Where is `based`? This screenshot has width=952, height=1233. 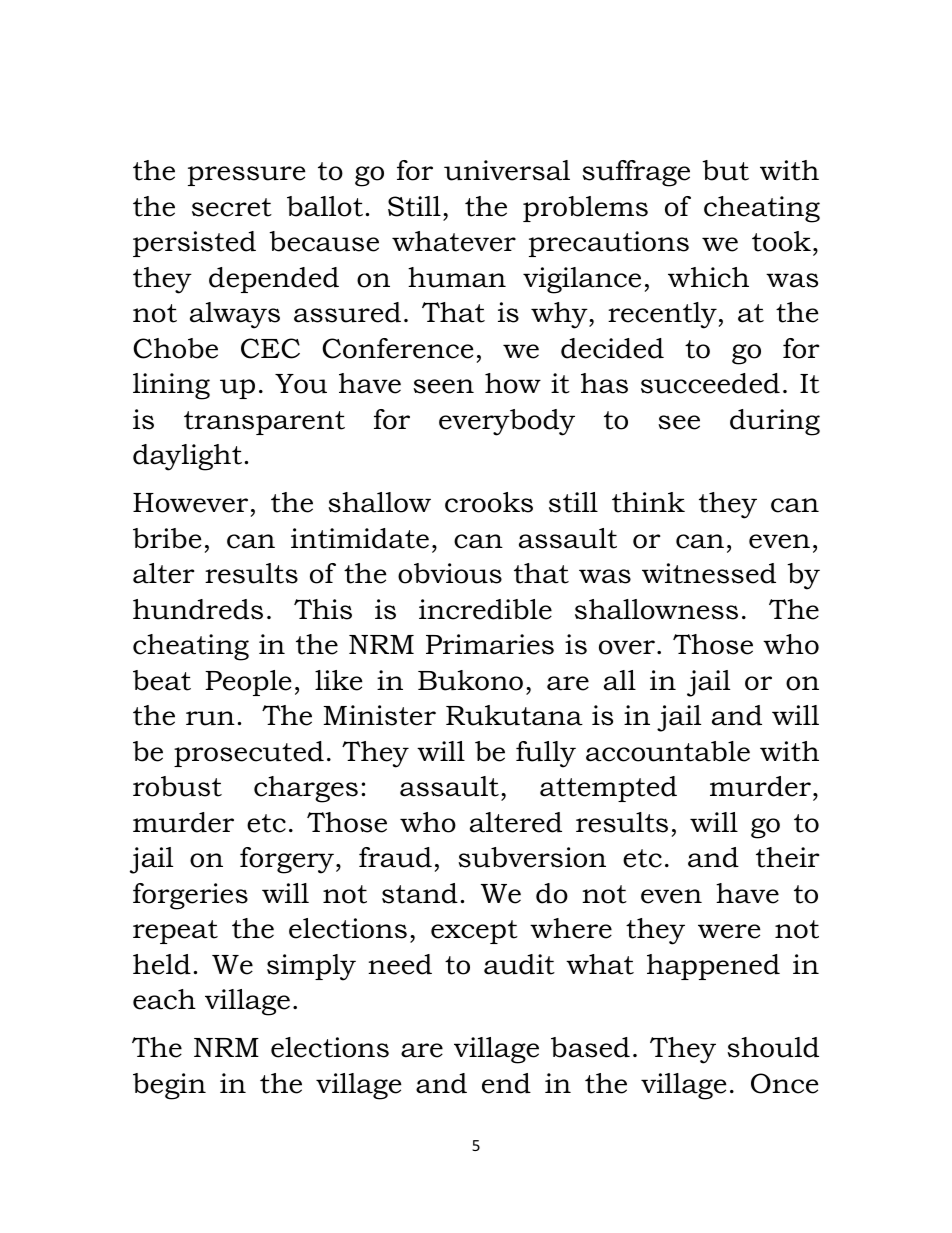
based is located at coordinates (590, 1047).
